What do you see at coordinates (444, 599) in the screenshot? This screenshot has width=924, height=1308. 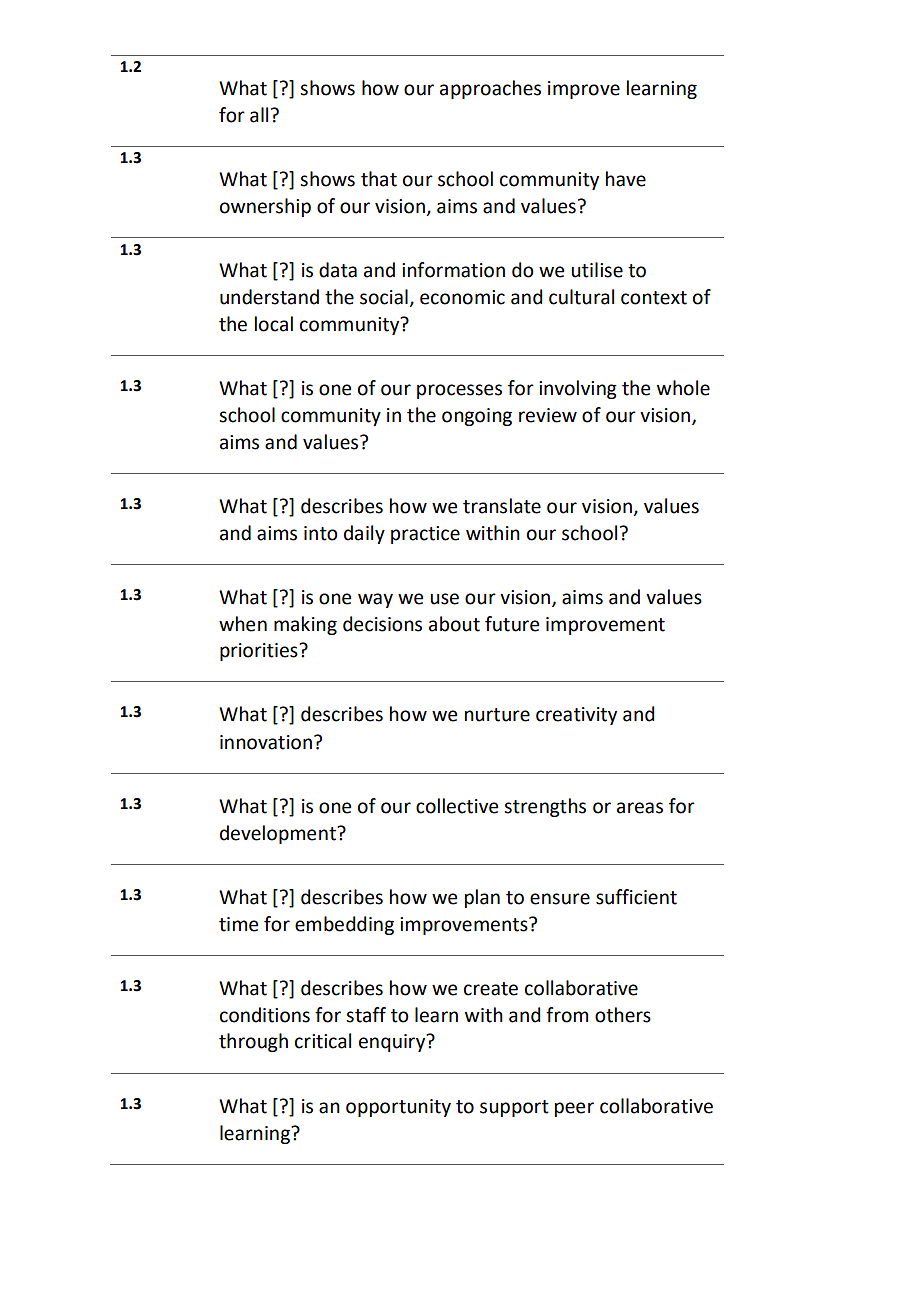 I see `use` at bounding box center [444, 599].
